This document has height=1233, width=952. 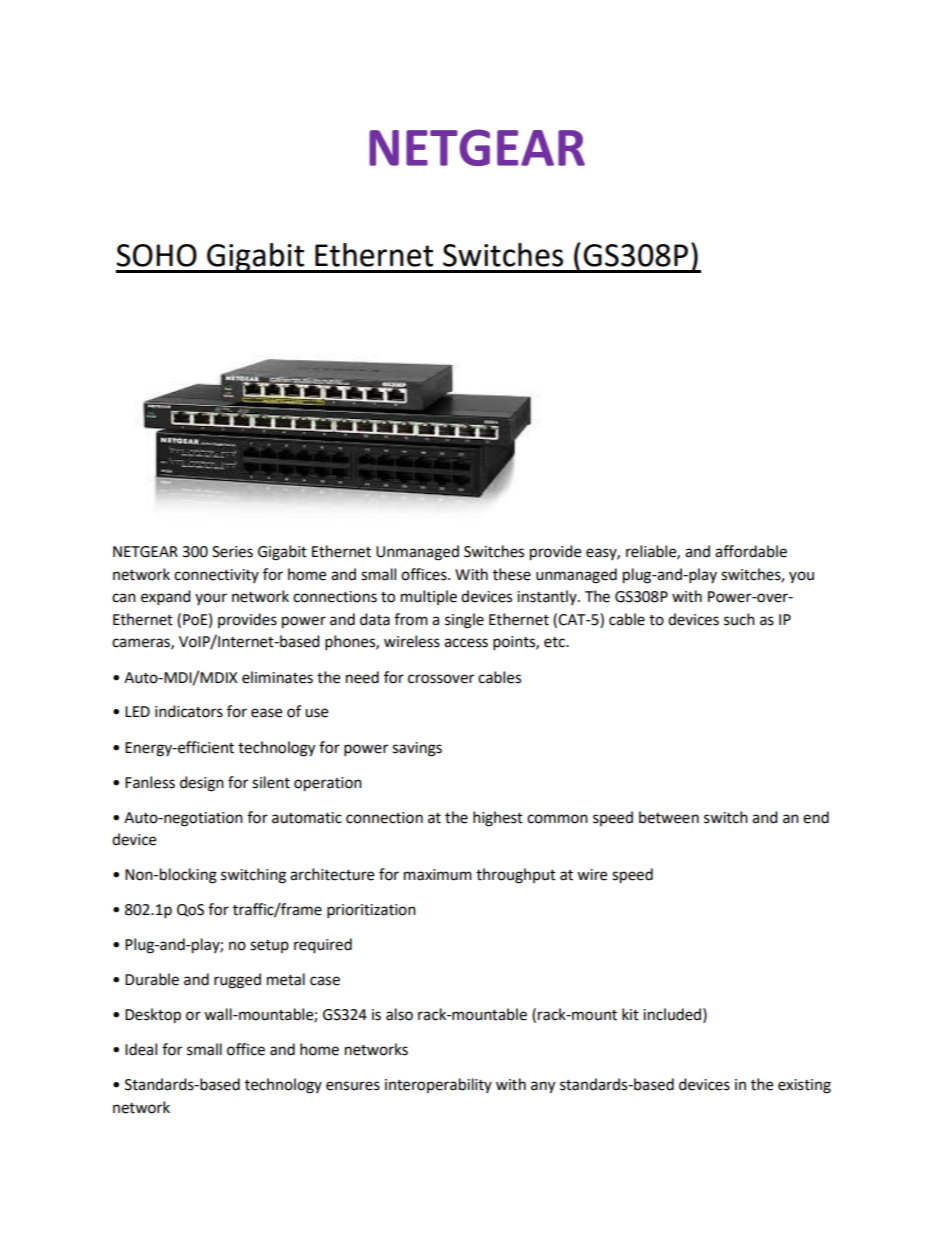 I want to click on these, so click(x=512, y=574).
